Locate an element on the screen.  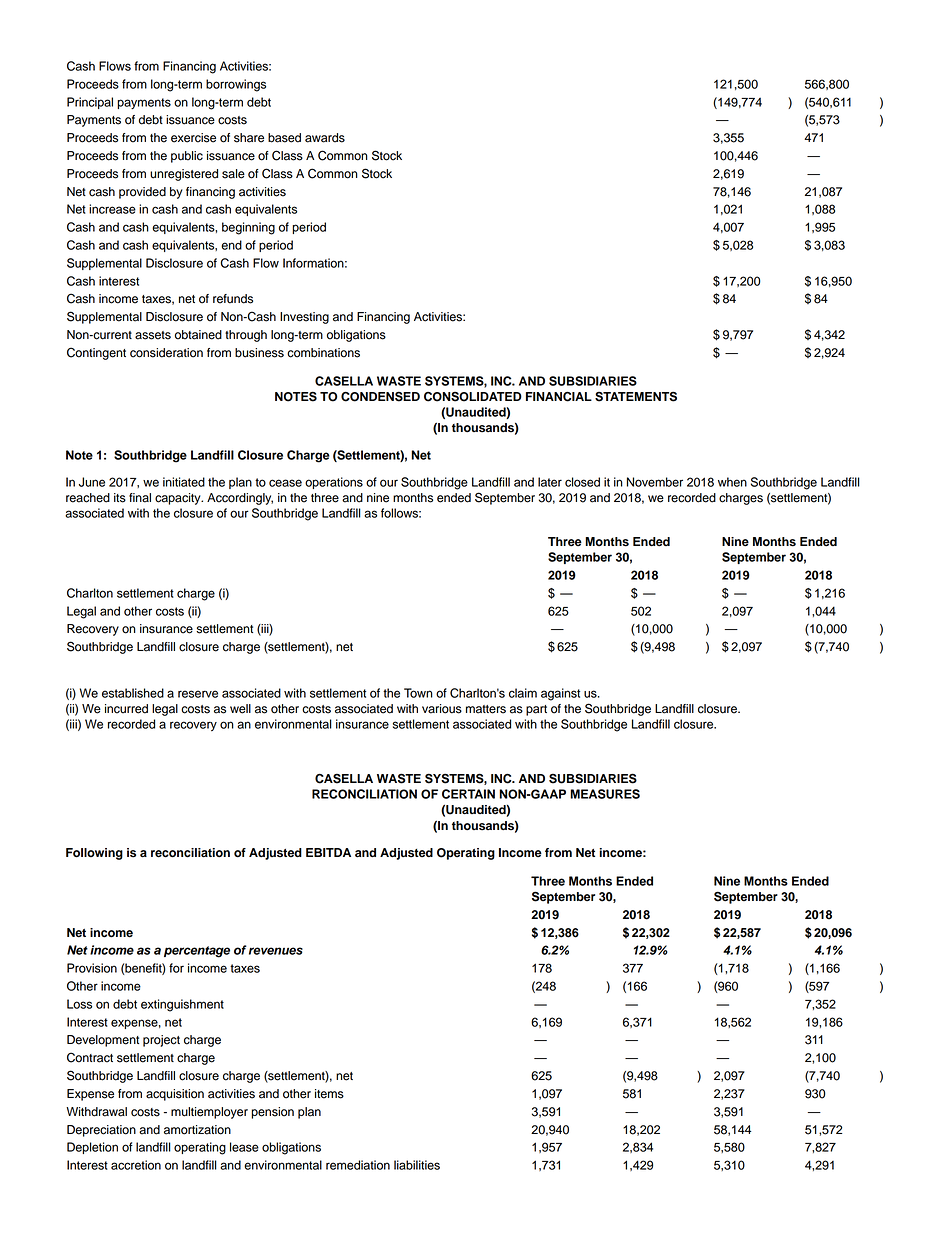
exercise is located at coordinates (193, 138).
